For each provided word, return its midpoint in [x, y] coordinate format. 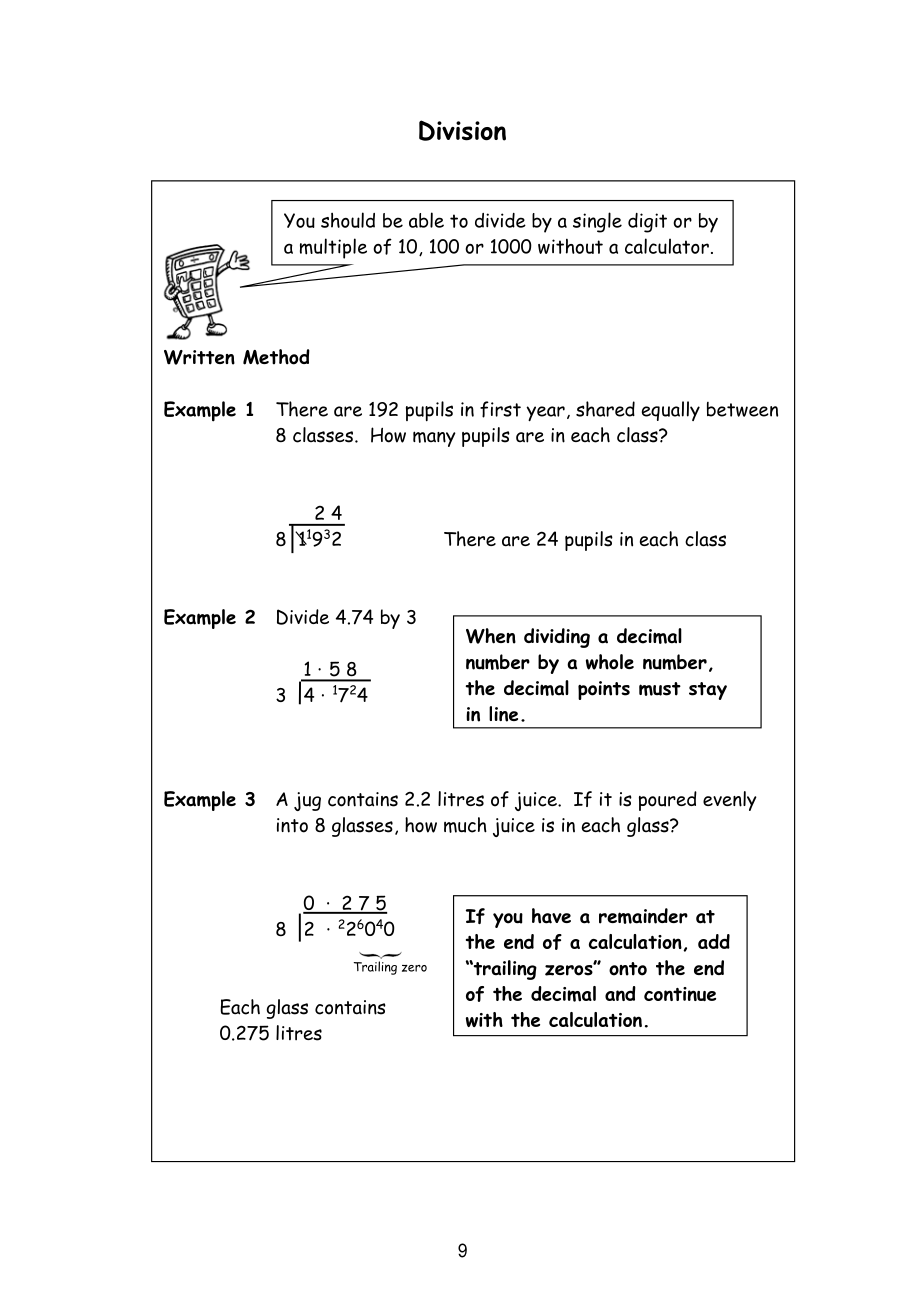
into [292, 825]
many [434, 439]
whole [610, 662]
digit [647, 223]
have [551, 916]
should [348, 220]
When [491, 636]
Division [462, 130]
